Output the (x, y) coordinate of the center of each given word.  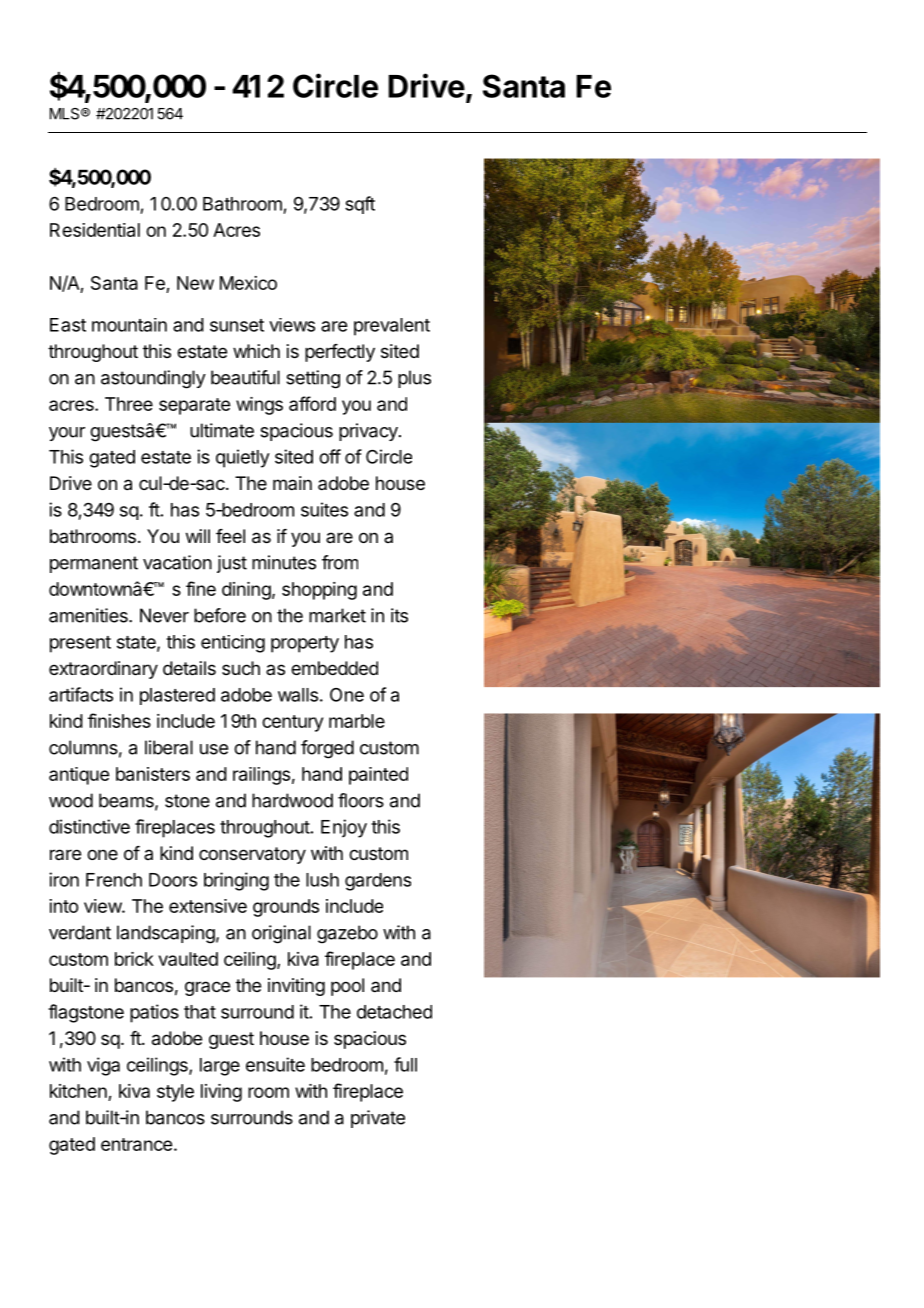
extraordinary (103, 670)
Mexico (248, 283)
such (241, 668)
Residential (95, 230)
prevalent (392, 327)
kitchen (79, 1092)
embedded (334, 668)
